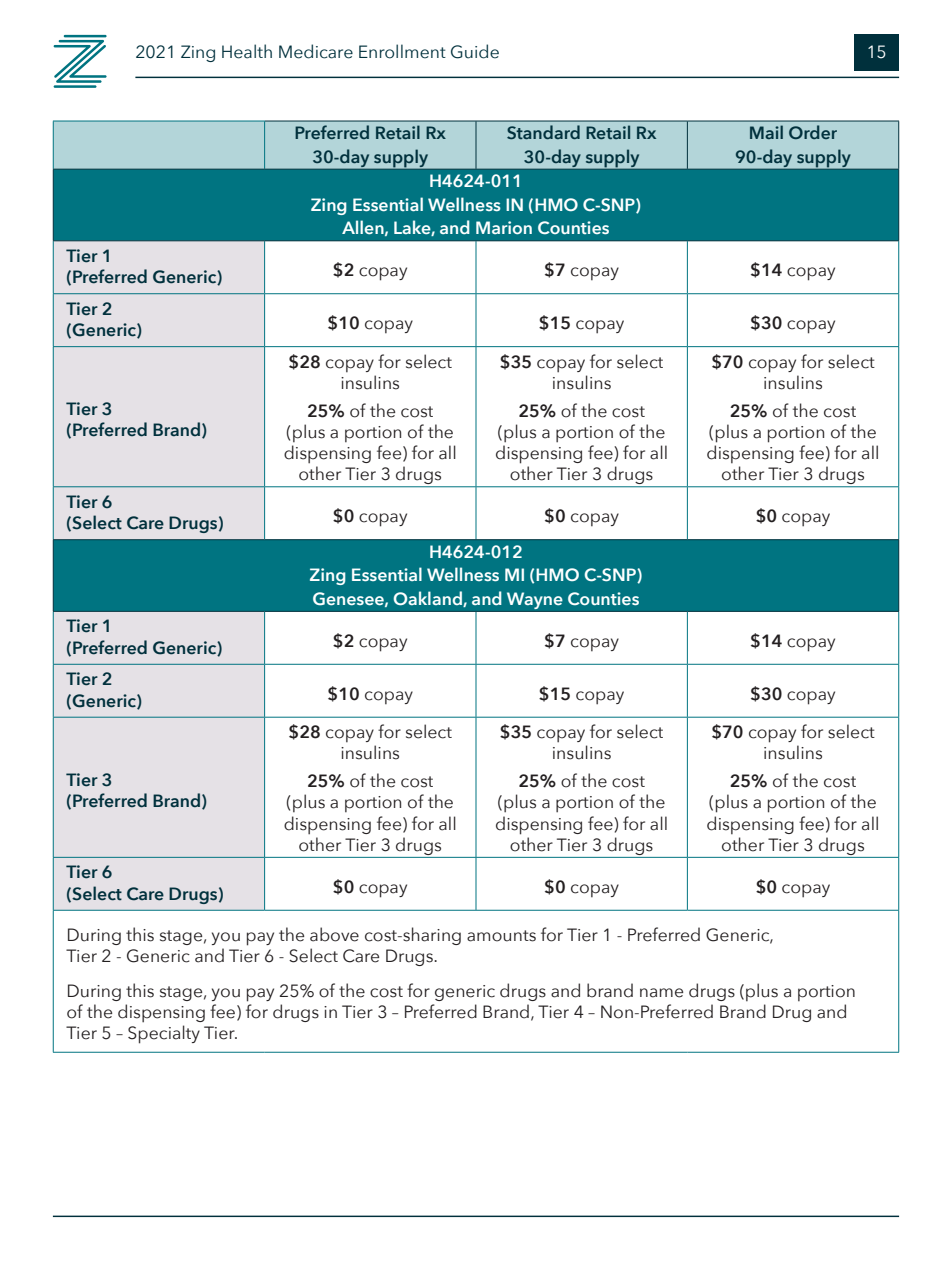 The height and width of the screenshot is (1270, 952). What do you see at coordinates (164, 1034) in the screenshot?
I see `Specialty` at bounding box center [164, 1034].
